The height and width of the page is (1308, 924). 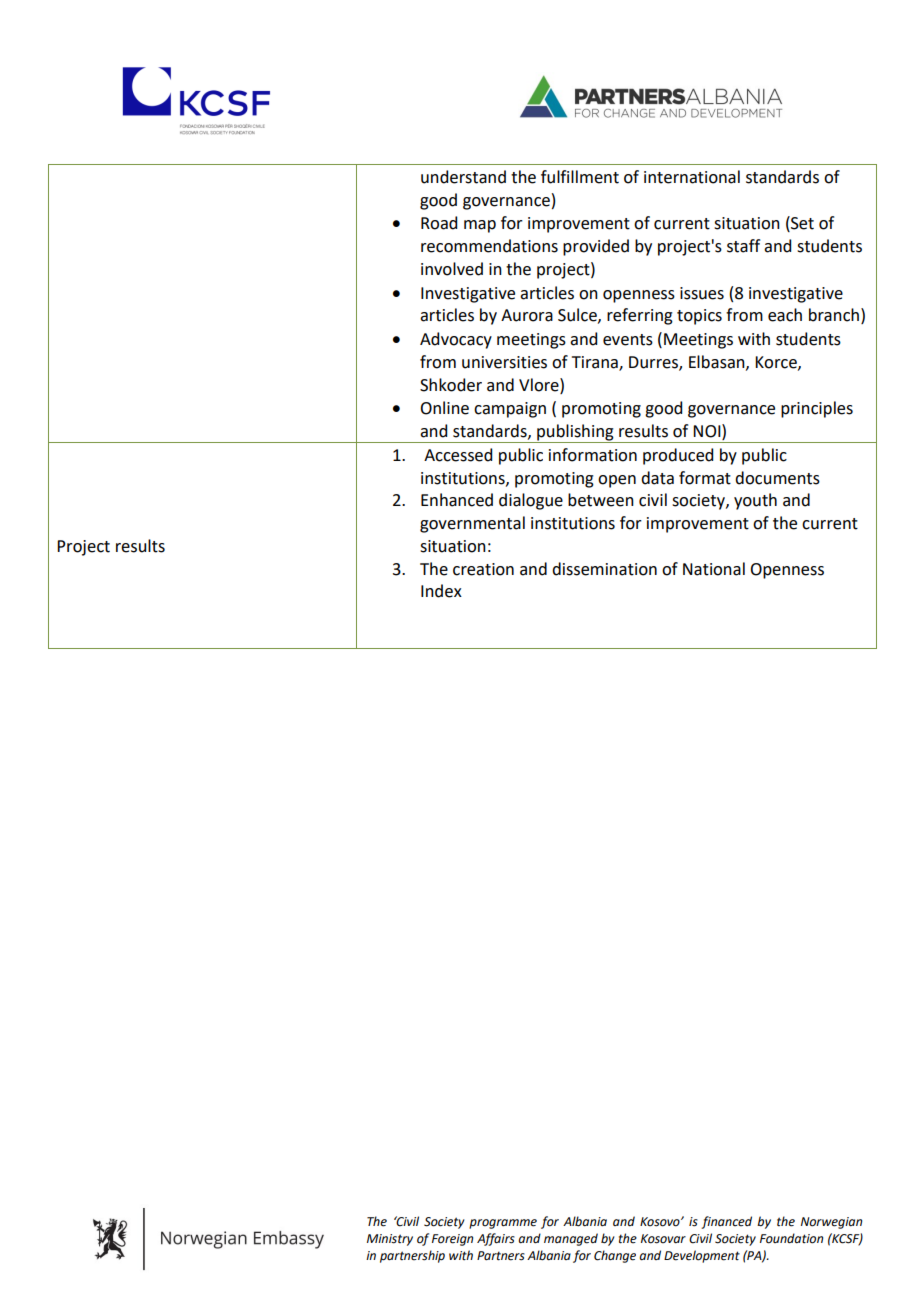 I want to click on Index, so click(x=441, y=591).
